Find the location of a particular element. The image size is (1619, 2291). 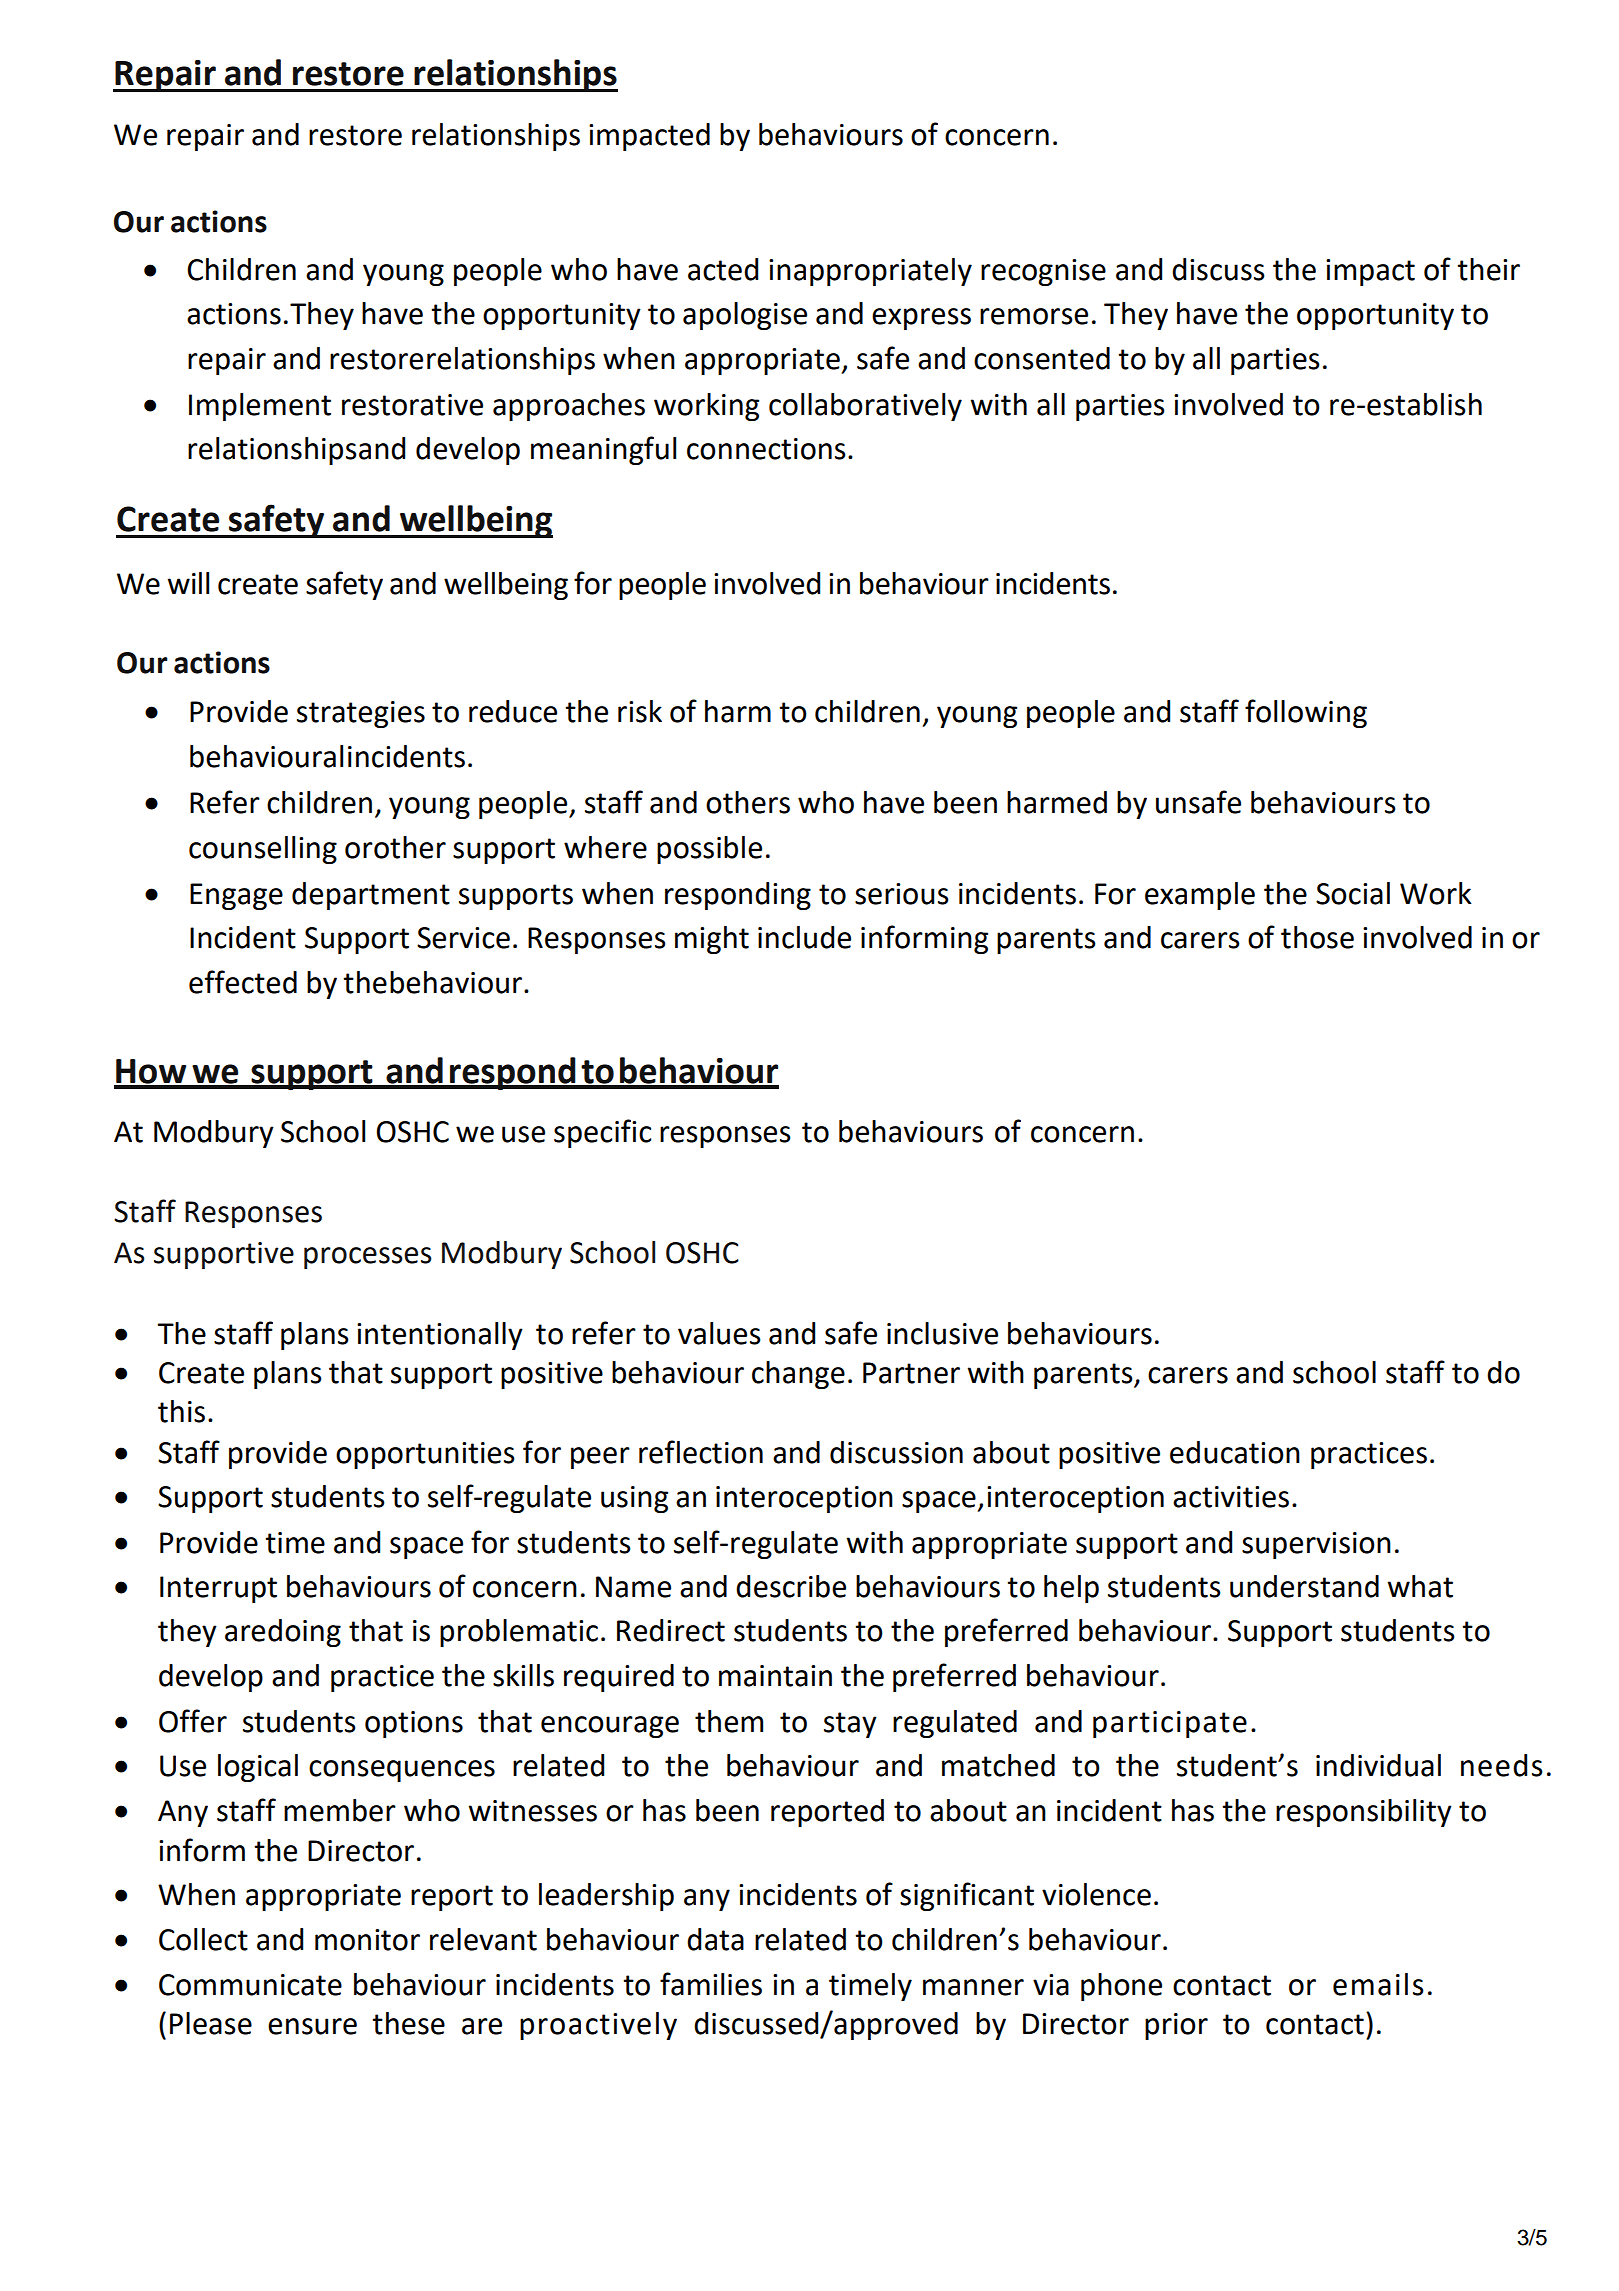

reduce is located at coordinates (513, 711).
